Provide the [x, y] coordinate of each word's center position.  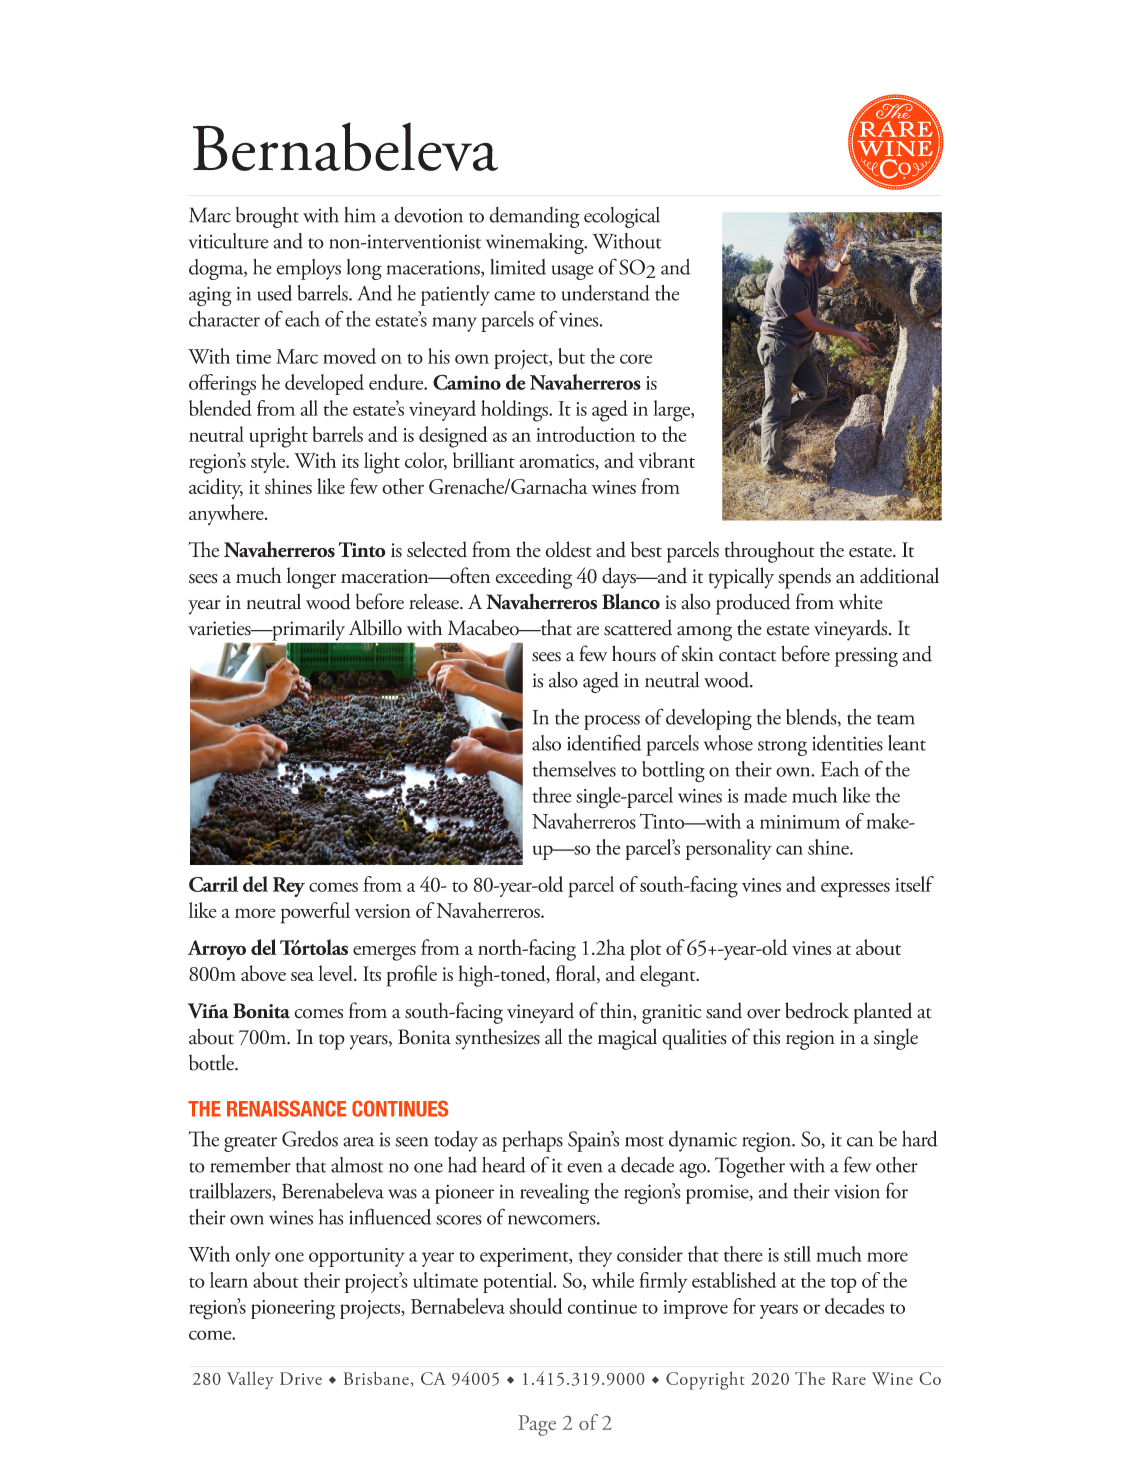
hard [920, 1139]
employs [308, 269]
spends [804, 578]
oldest [568, 549]
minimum [800, 822]
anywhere [227, 514]
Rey [289, 887]
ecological [622, 217]
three [551, 795]
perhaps [532, 1141]
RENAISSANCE [286, 1108]
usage [572, 272]
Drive [301, 1378]
